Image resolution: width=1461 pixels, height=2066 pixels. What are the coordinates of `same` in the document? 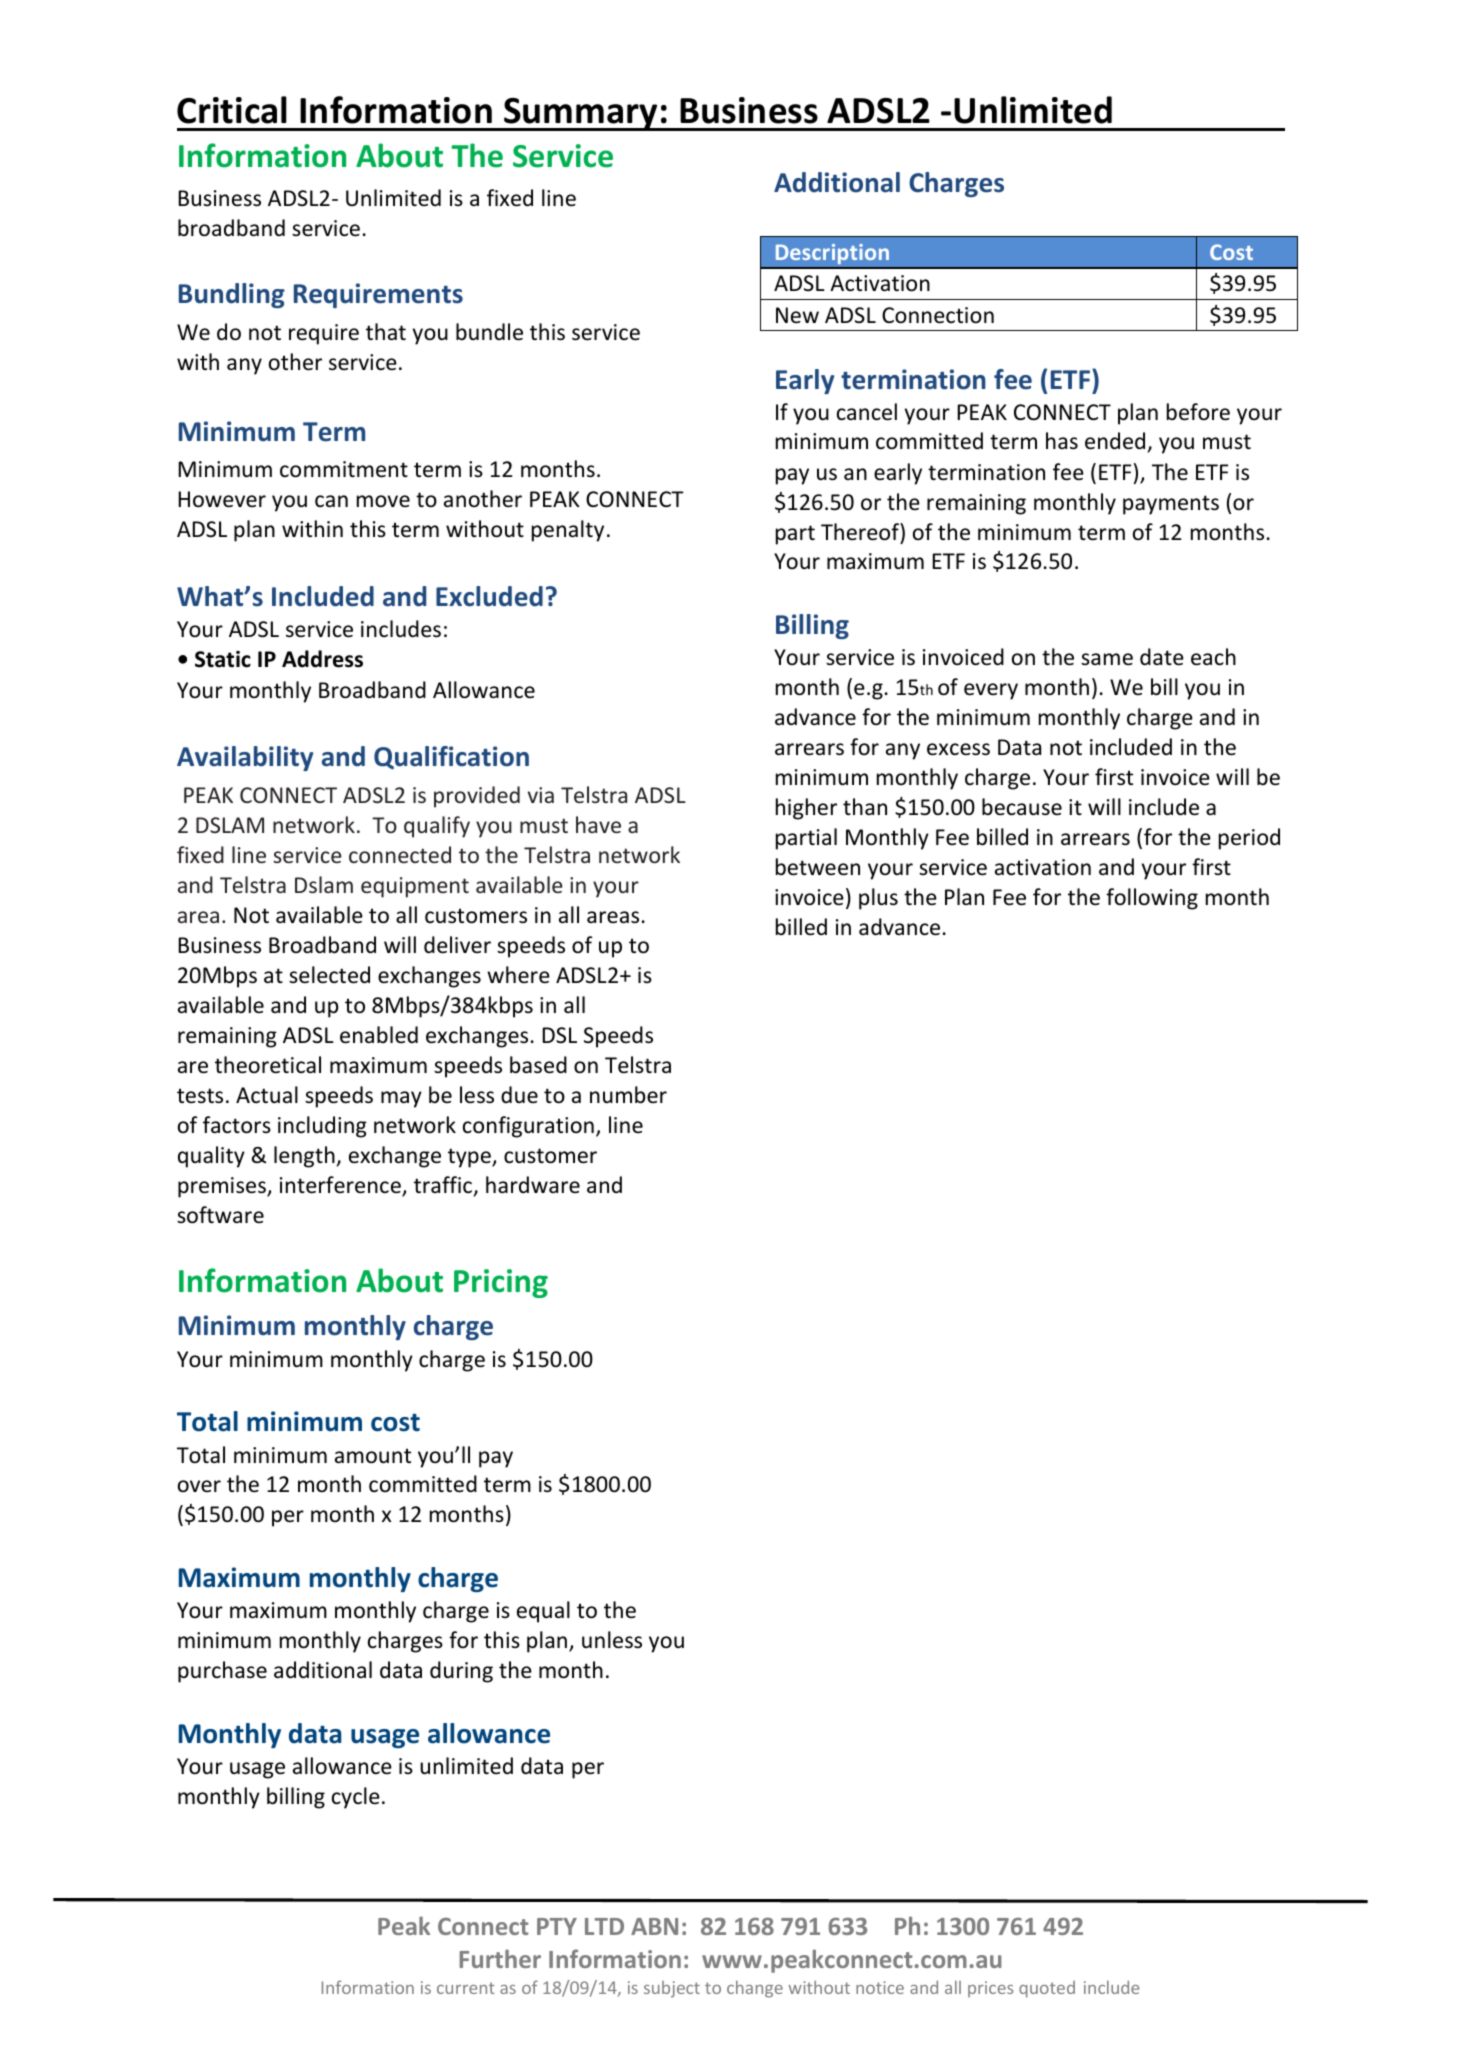 It's located at (1107, 659).
